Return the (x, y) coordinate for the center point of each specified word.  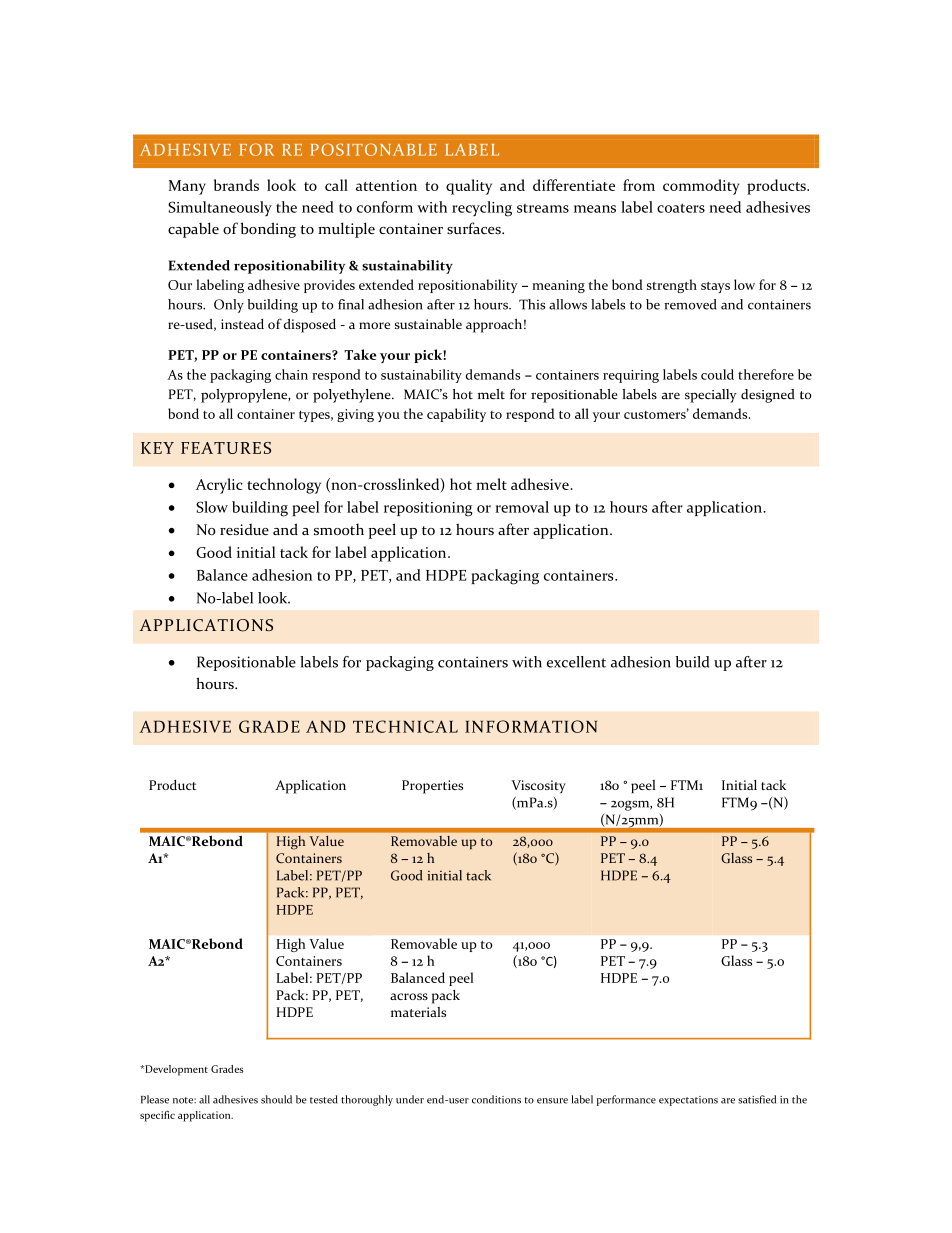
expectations (688, 1101)
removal (522, 507)
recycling (482, 209)
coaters (681, 208)
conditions (496, 1099)
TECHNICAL (405, 726)
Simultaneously (220, 208)
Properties (432, 787)
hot (461, 484)
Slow (212, 507)
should (276, 1099)
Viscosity (538, 787)
